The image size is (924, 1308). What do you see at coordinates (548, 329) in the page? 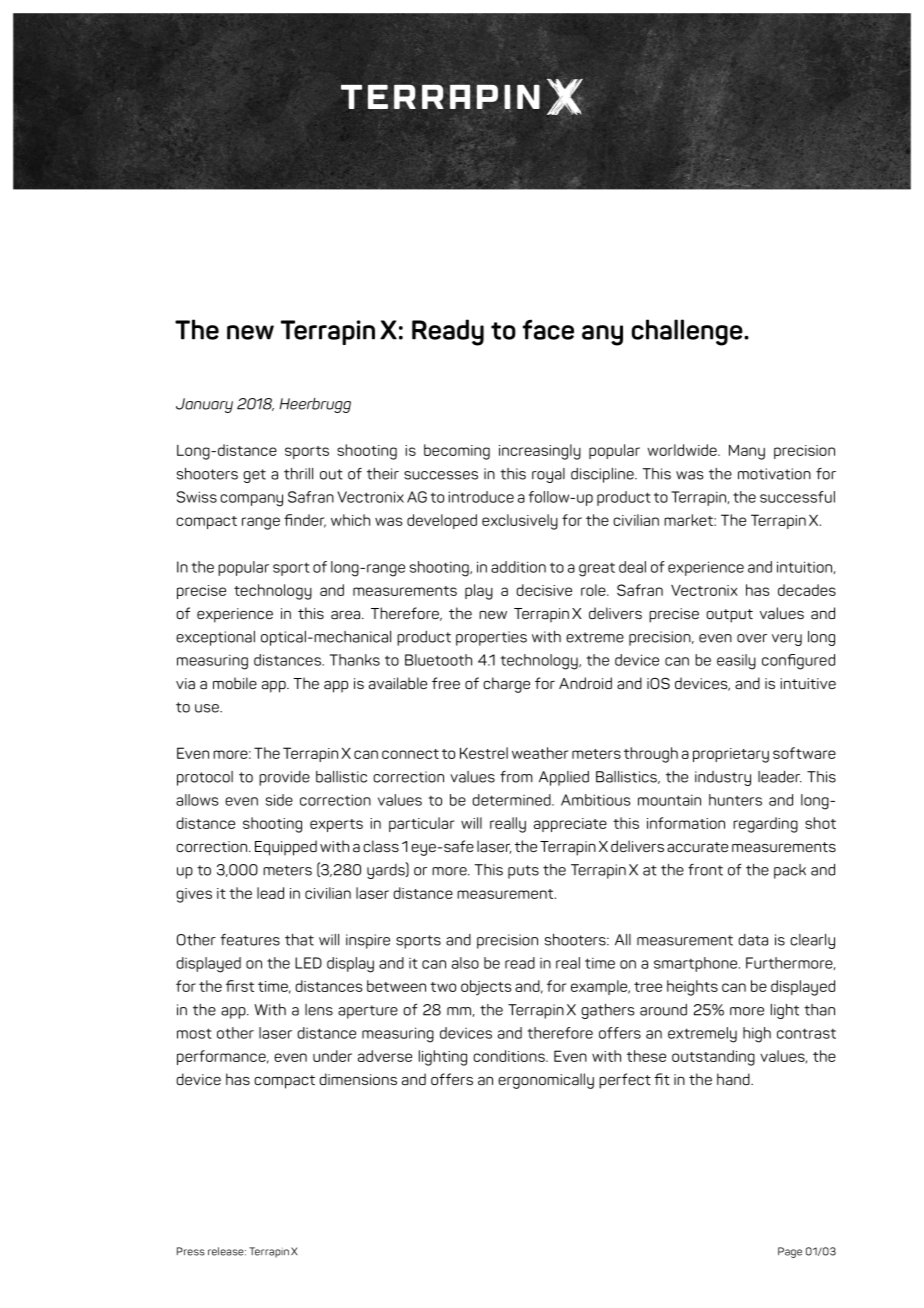
I see `face` at bounding box center [548, 329].
